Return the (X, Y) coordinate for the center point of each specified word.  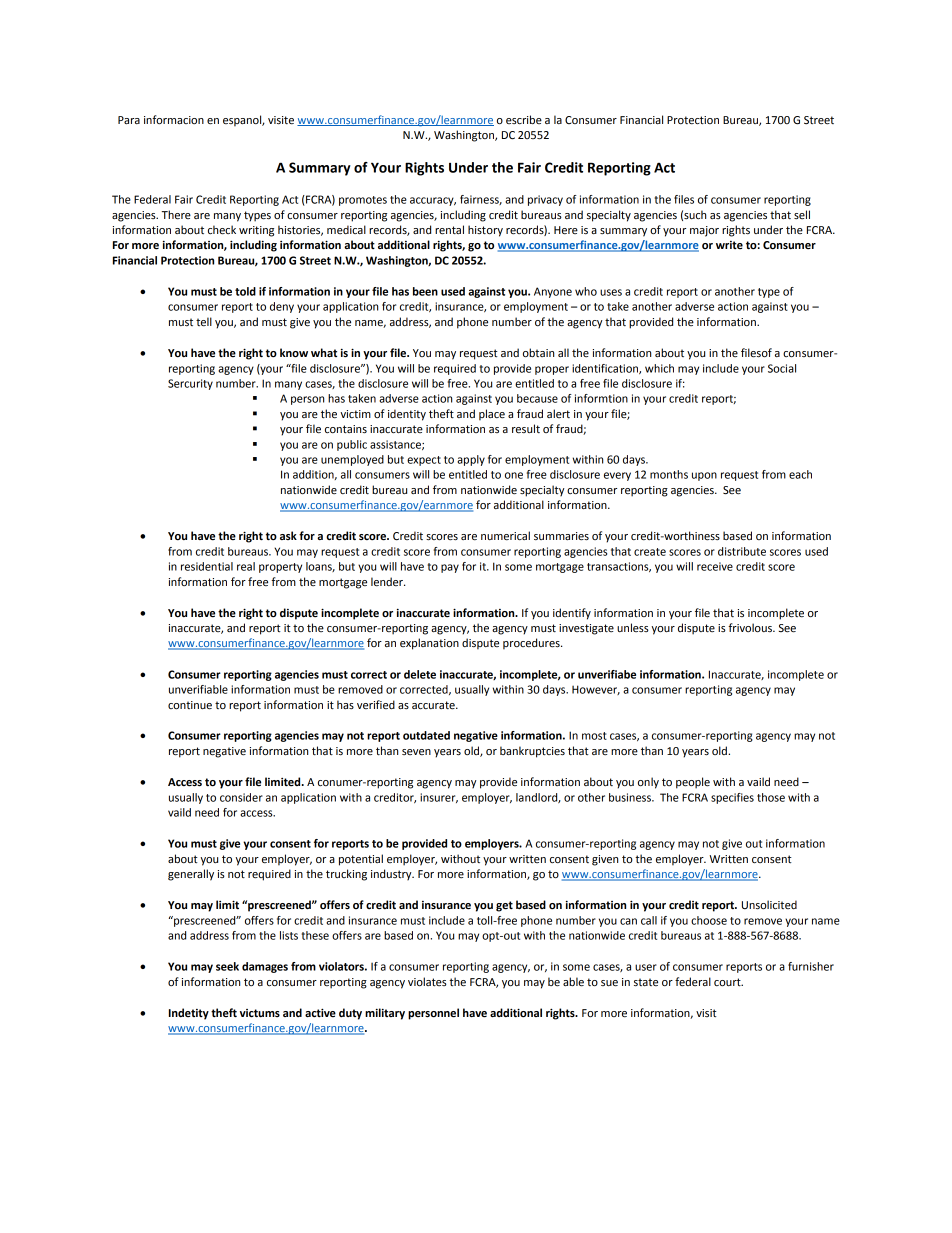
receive (715, 566)
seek (227, 966)
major (704, 231)
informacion (174, 119)
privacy (545, 200)
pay (450, 568)
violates (427, 981)
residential (207, 566)
